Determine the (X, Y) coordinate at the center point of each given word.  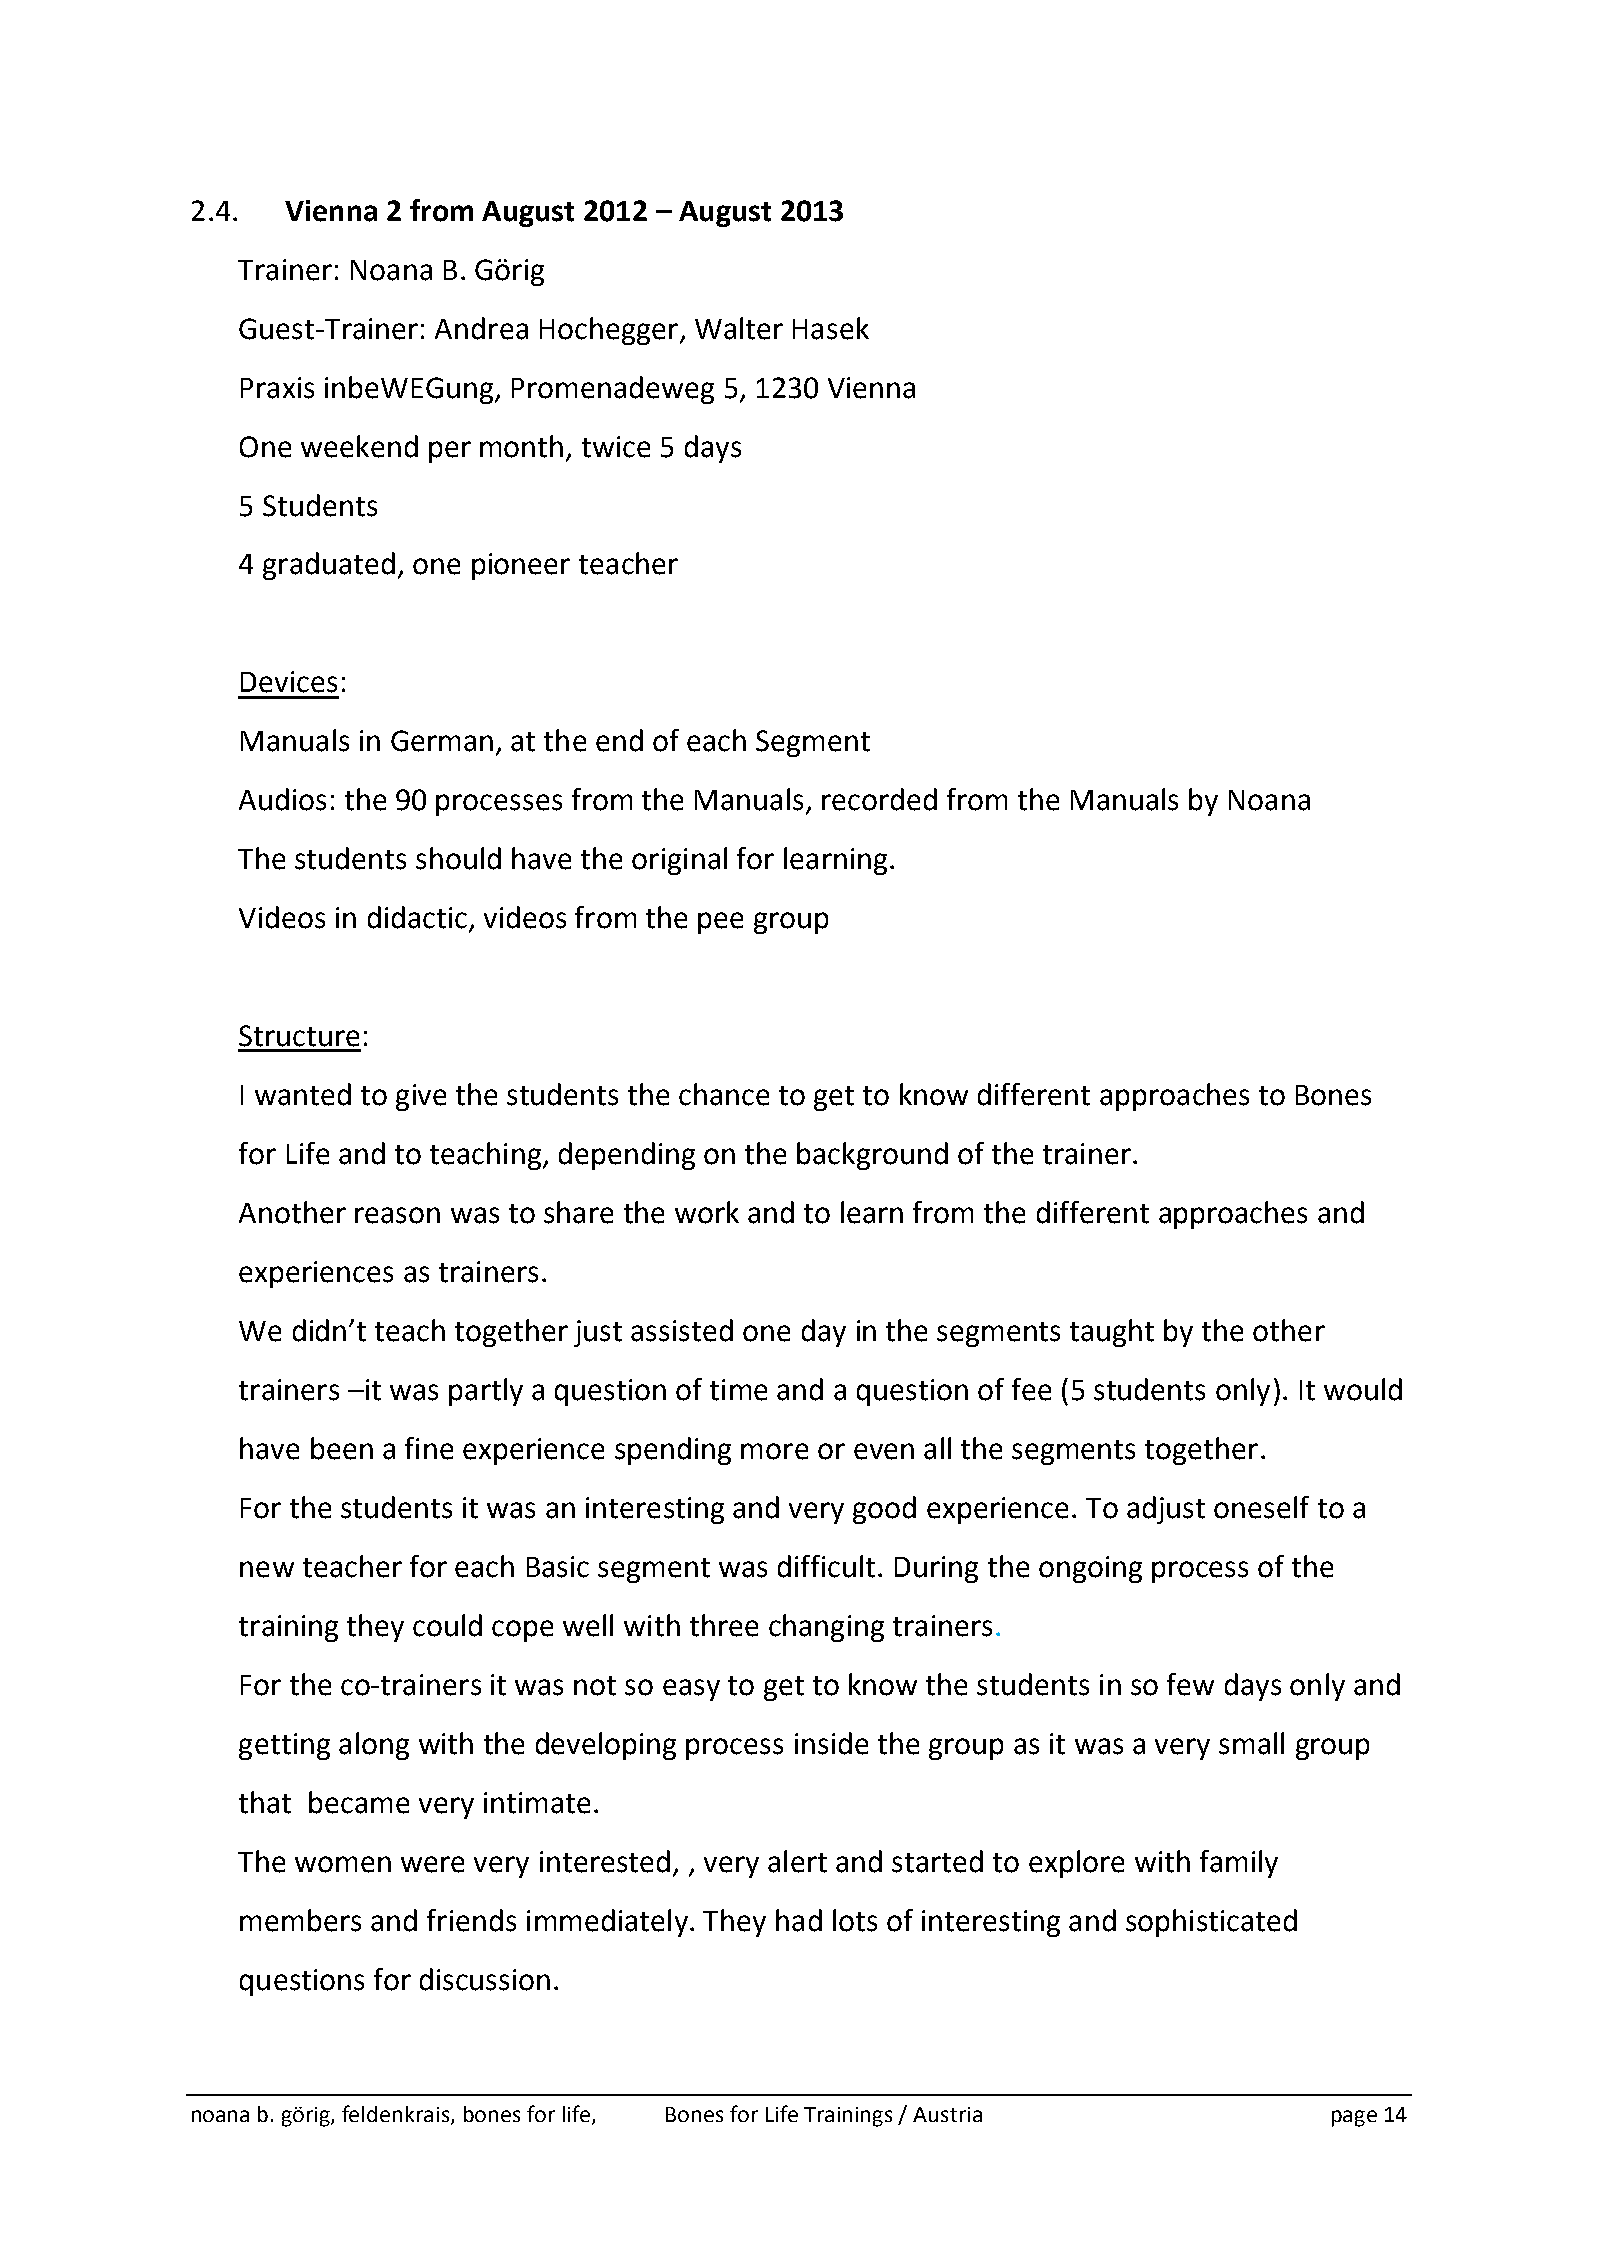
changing (826, 1628)
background (872, 1156)
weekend (359, 446)
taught (1112, 1333)
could (447, 1625)
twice (616, 447)
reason (397, 1215)
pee (720, 923)
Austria (947, 2114)
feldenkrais (397, 2114)
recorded (879, 799)
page (1354, 2118)
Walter (739, 328)
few (1190, 1684)
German (442, 741)
